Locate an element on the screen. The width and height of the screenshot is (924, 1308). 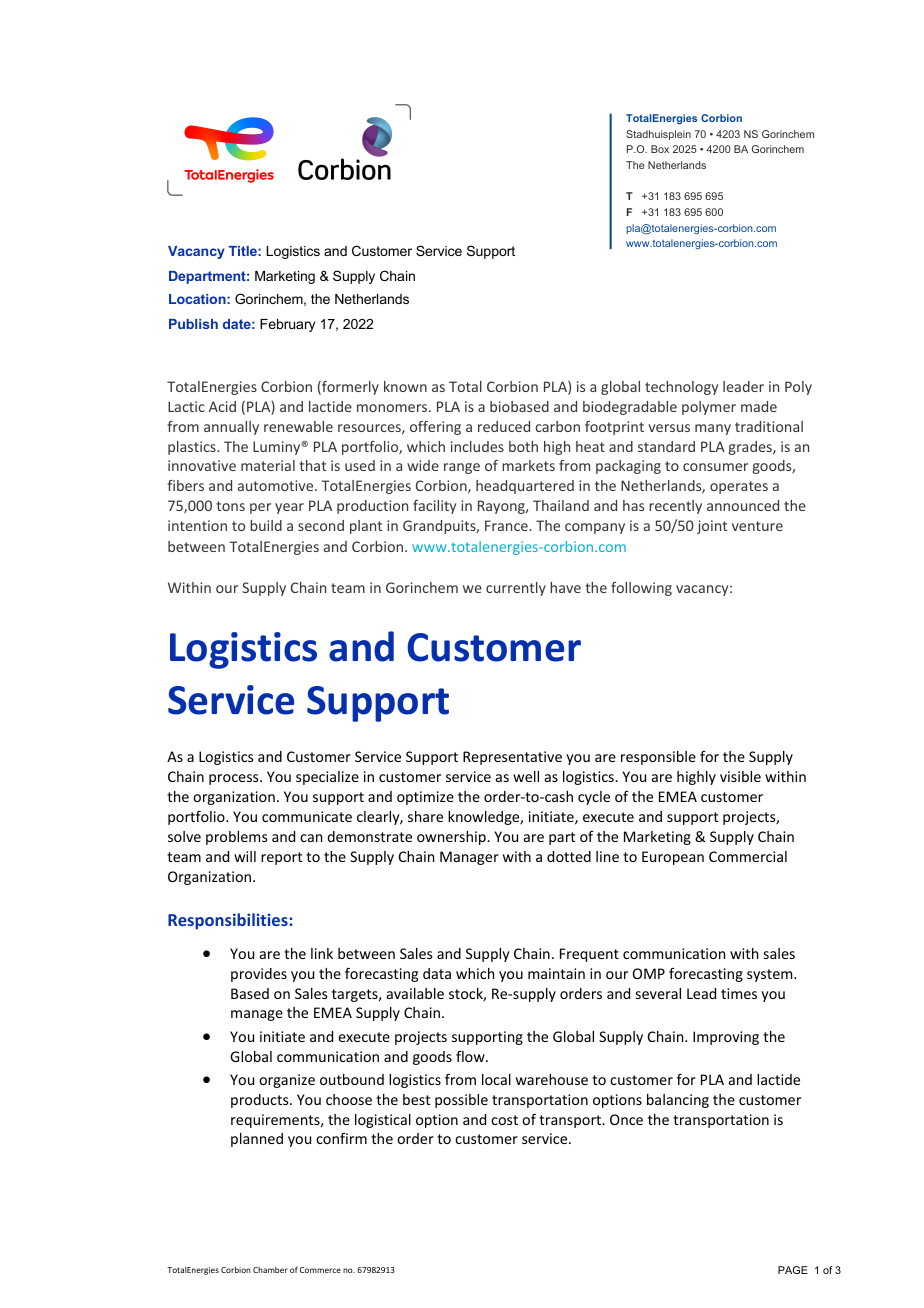
Chamber is located at coordinates (270, 1270).
